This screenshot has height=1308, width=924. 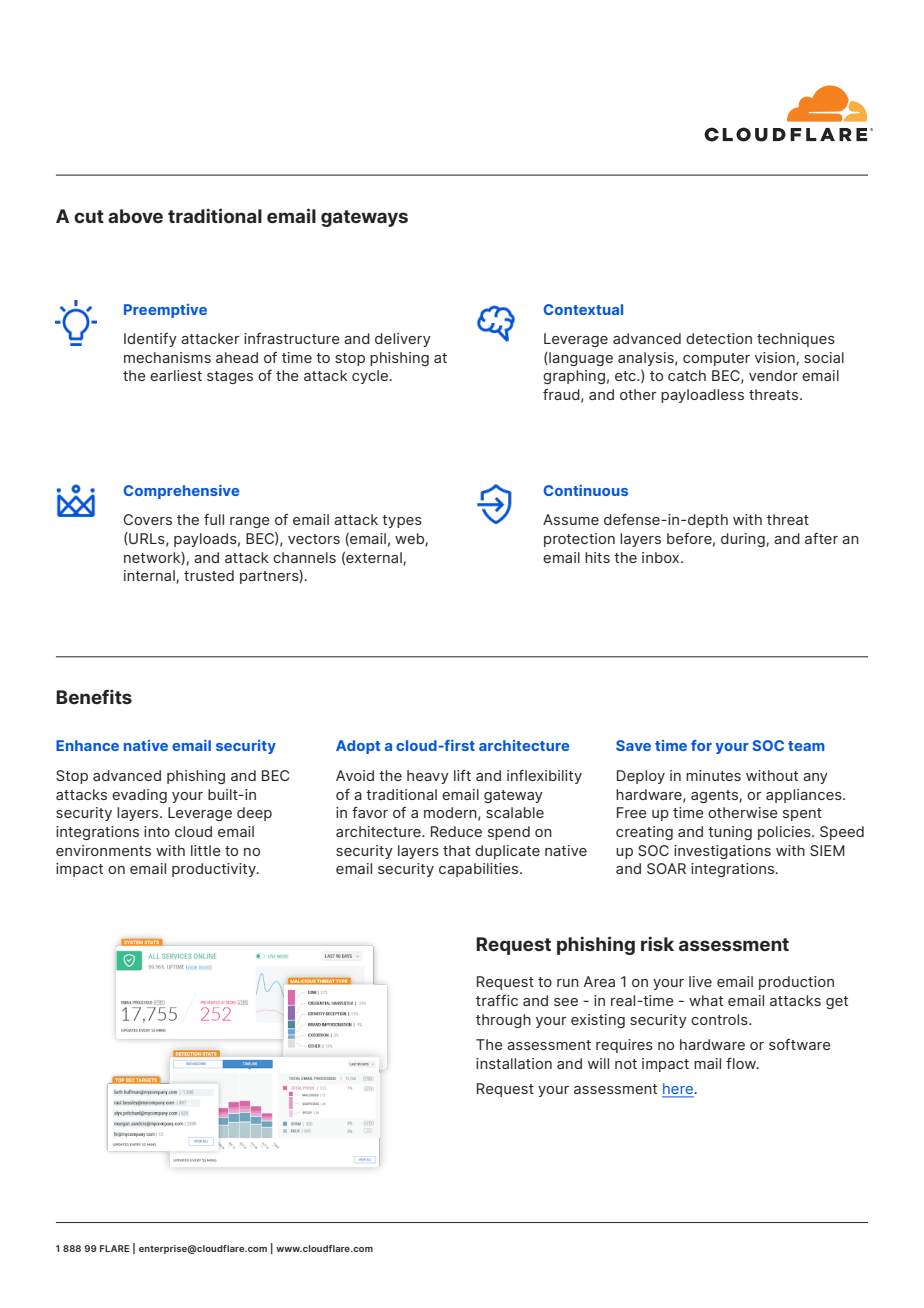 I want to click on above, so click(x=135, y=216).
